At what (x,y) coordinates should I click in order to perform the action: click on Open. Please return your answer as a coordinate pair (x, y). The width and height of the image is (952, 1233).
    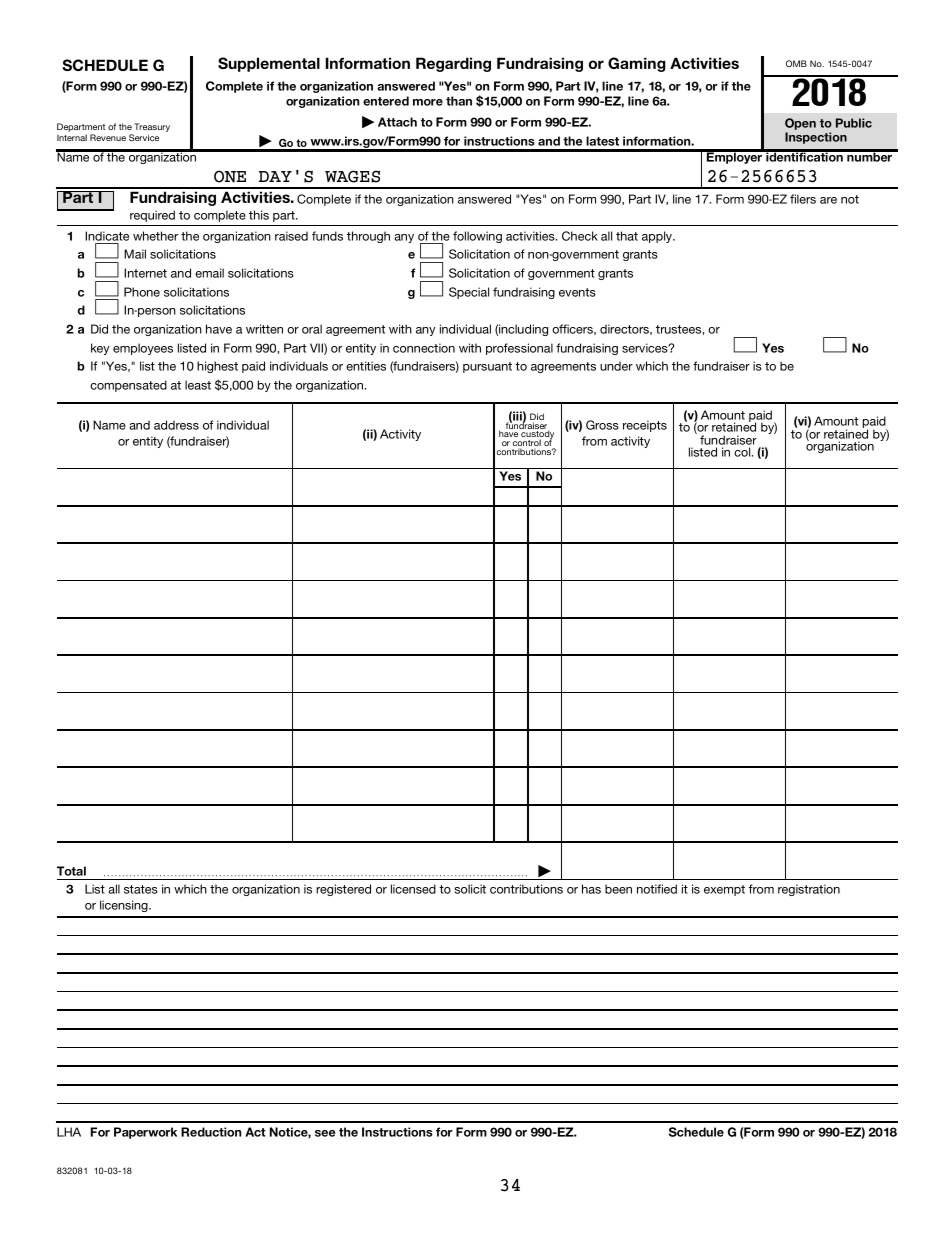
    Looking at the image, I should click on (800, 124).
